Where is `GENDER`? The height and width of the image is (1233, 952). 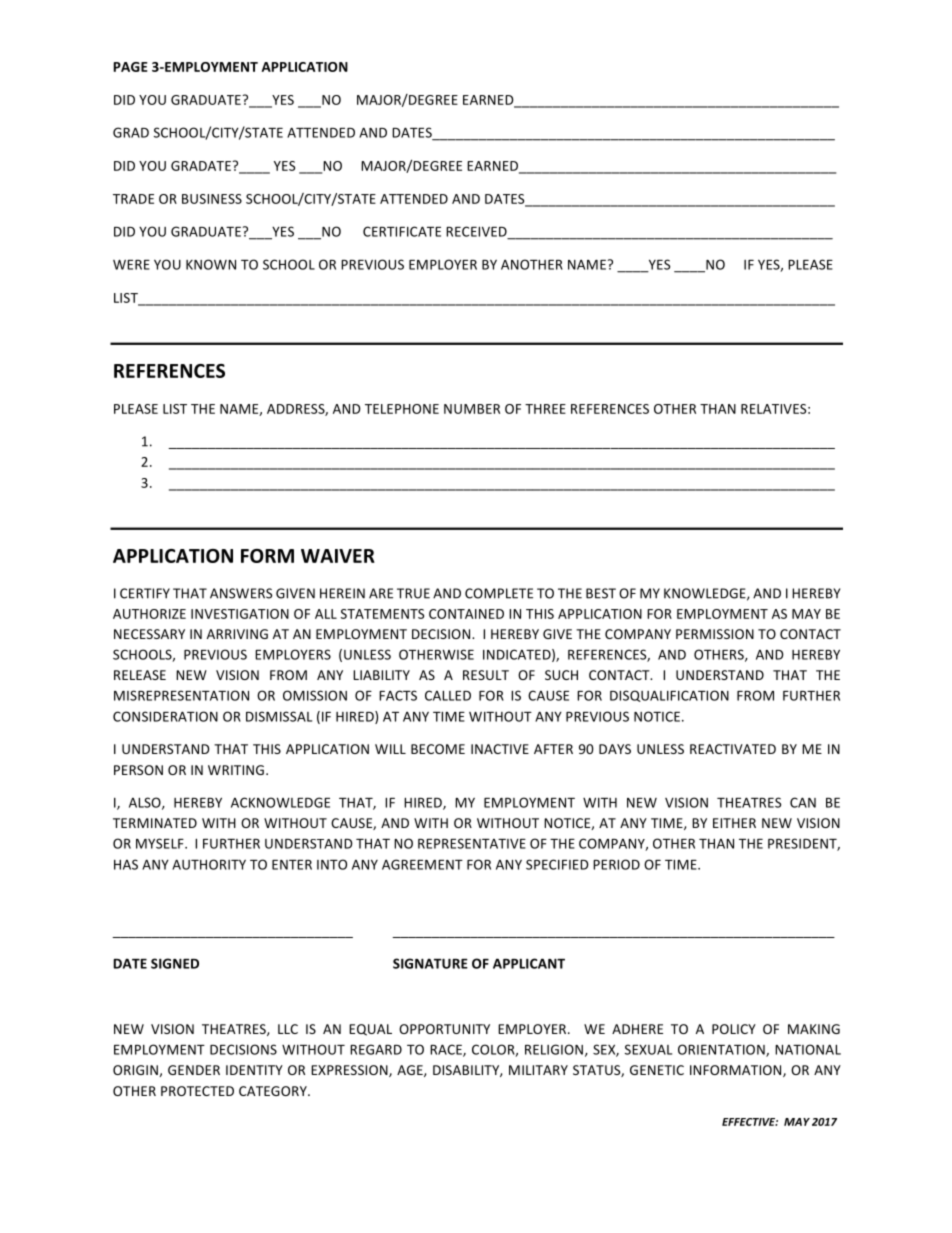 GENDER is located at coordinates (194, 1070).
